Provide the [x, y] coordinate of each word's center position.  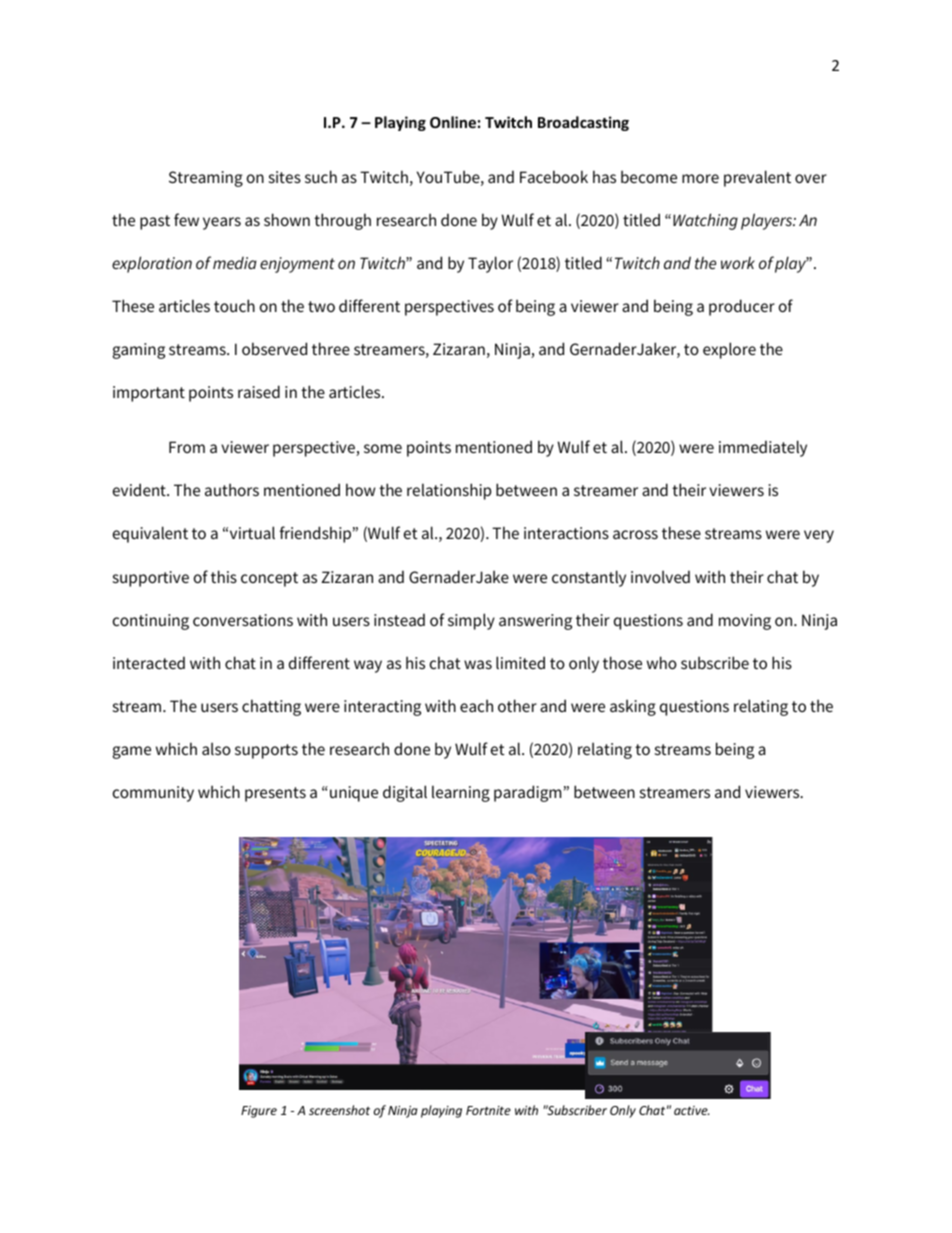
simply [471, 621]
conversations [243, 620]
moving [745, 622]
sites [285, 177]
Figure [259, 1112]
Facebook [554, 176]
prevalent [757, 178]
